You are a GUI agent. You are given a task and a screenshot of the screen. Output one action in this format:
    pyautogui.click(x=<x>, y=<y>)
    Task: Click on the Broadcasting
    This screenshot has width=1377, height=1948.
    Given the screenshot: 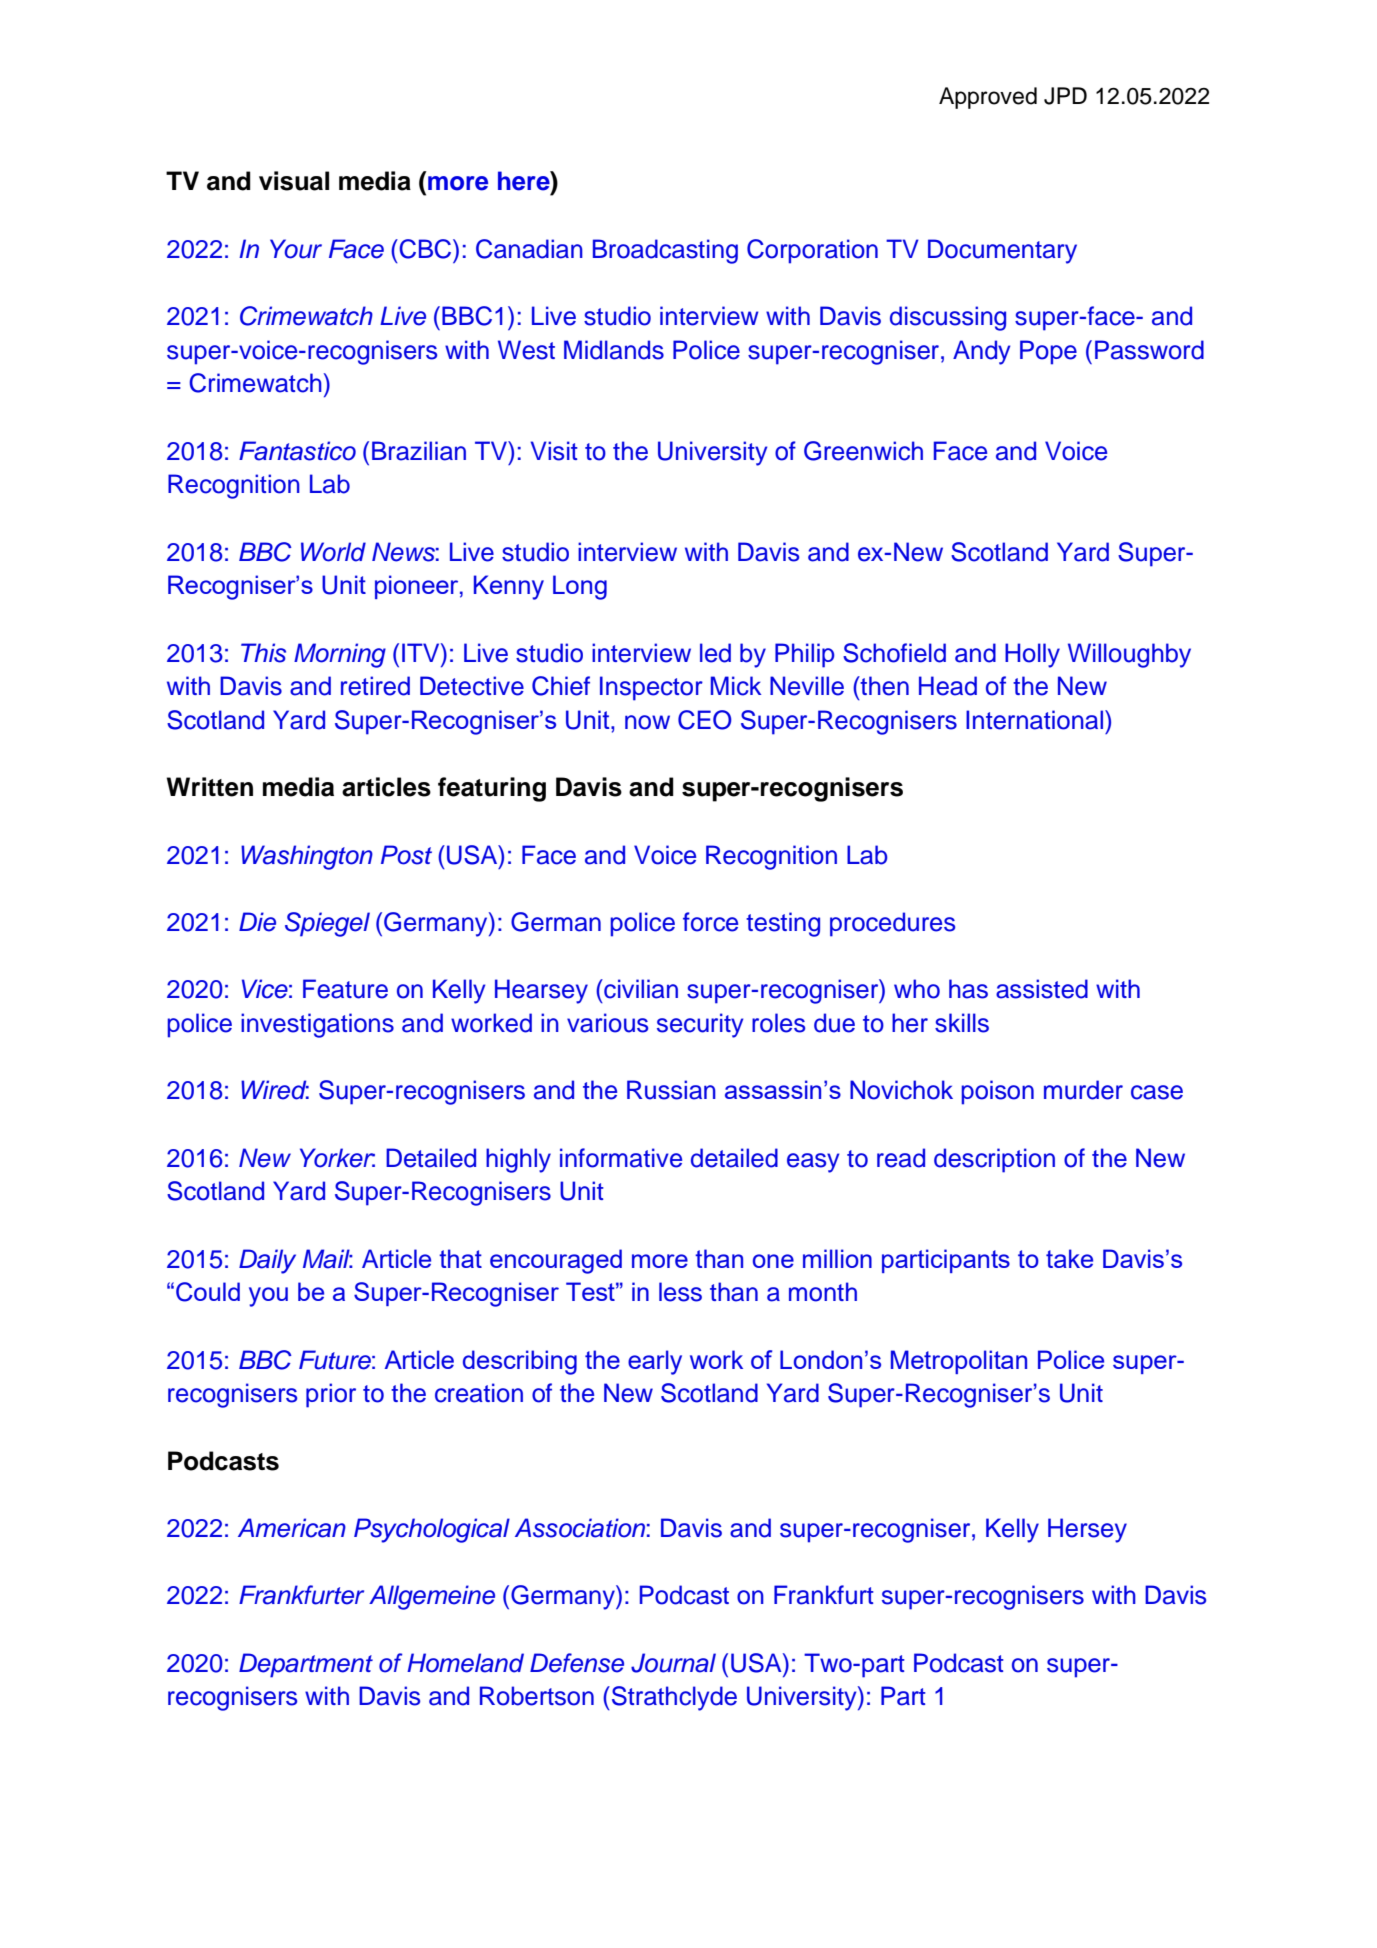 What is the action you would take?
    pyautogui.click(x=665, y=251)
